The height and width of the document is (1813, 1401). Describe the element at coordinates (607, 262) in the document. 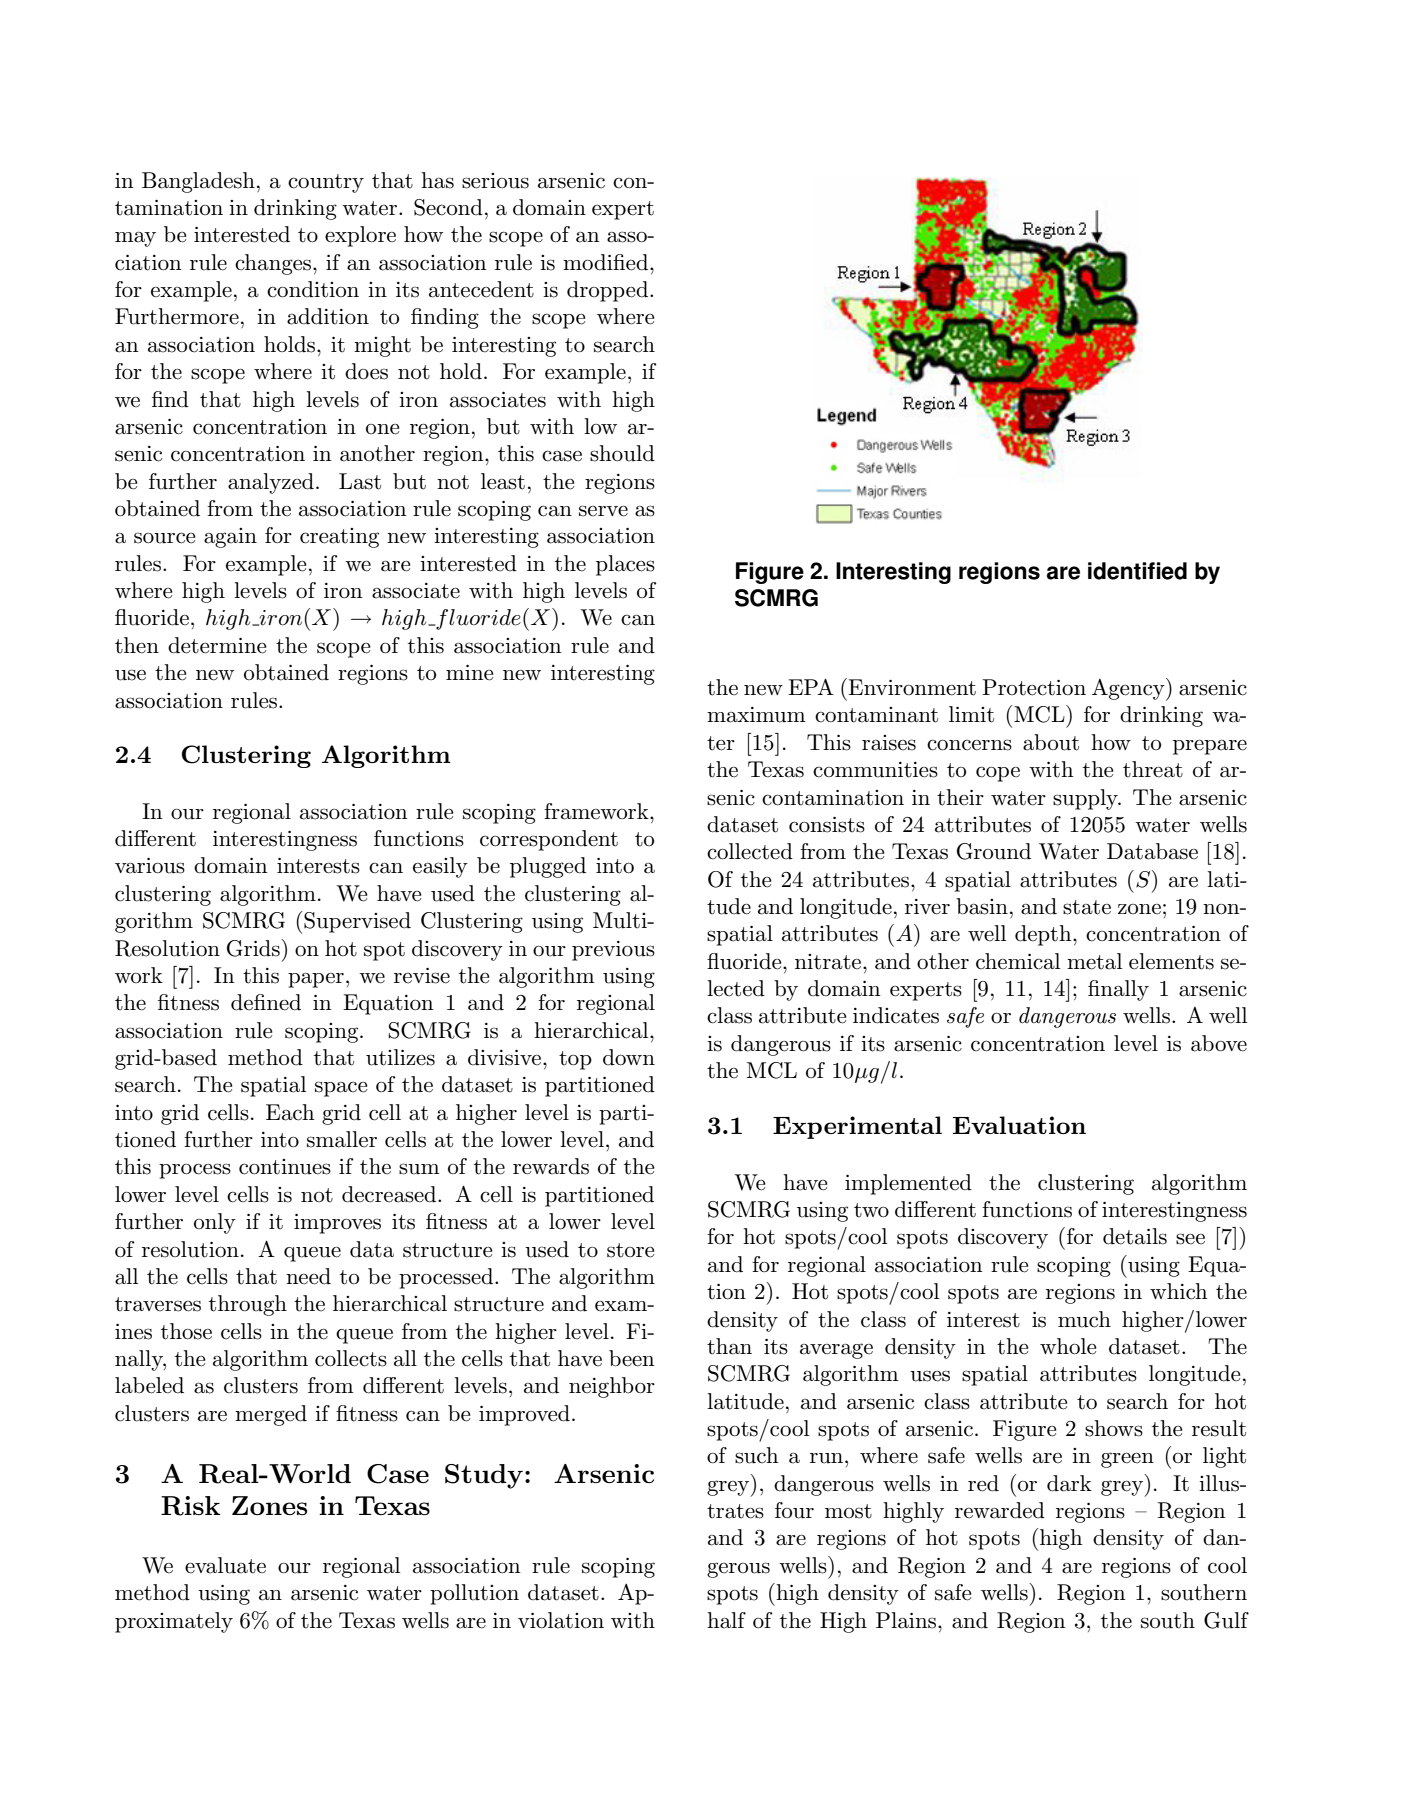

I see `modified` at that location.
